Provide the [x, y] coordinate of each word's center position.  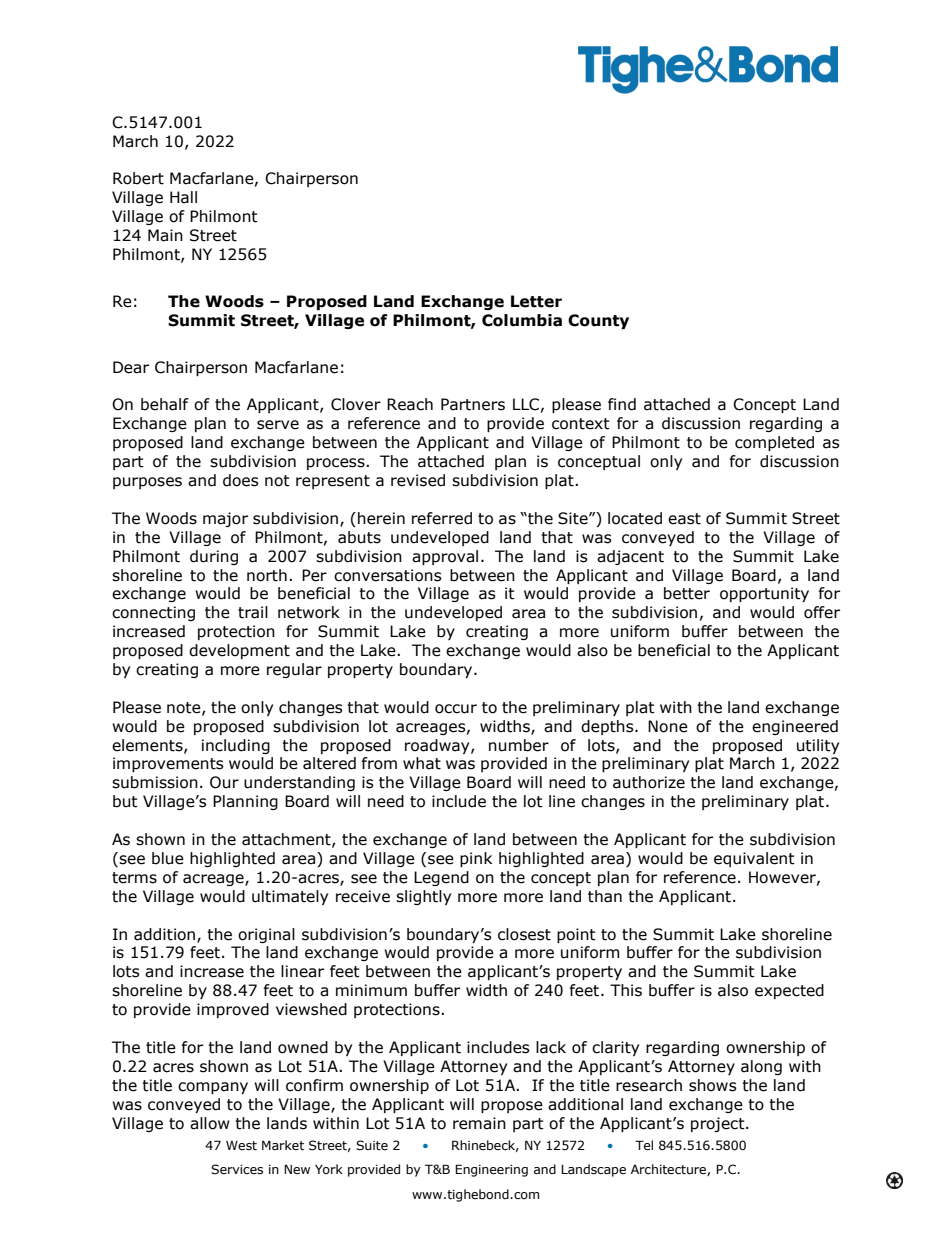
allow [210, 1123]
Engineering [491, 1170]
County [598, 321]
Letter [536, 301]
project [719, 1124]
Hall [183, 197]
